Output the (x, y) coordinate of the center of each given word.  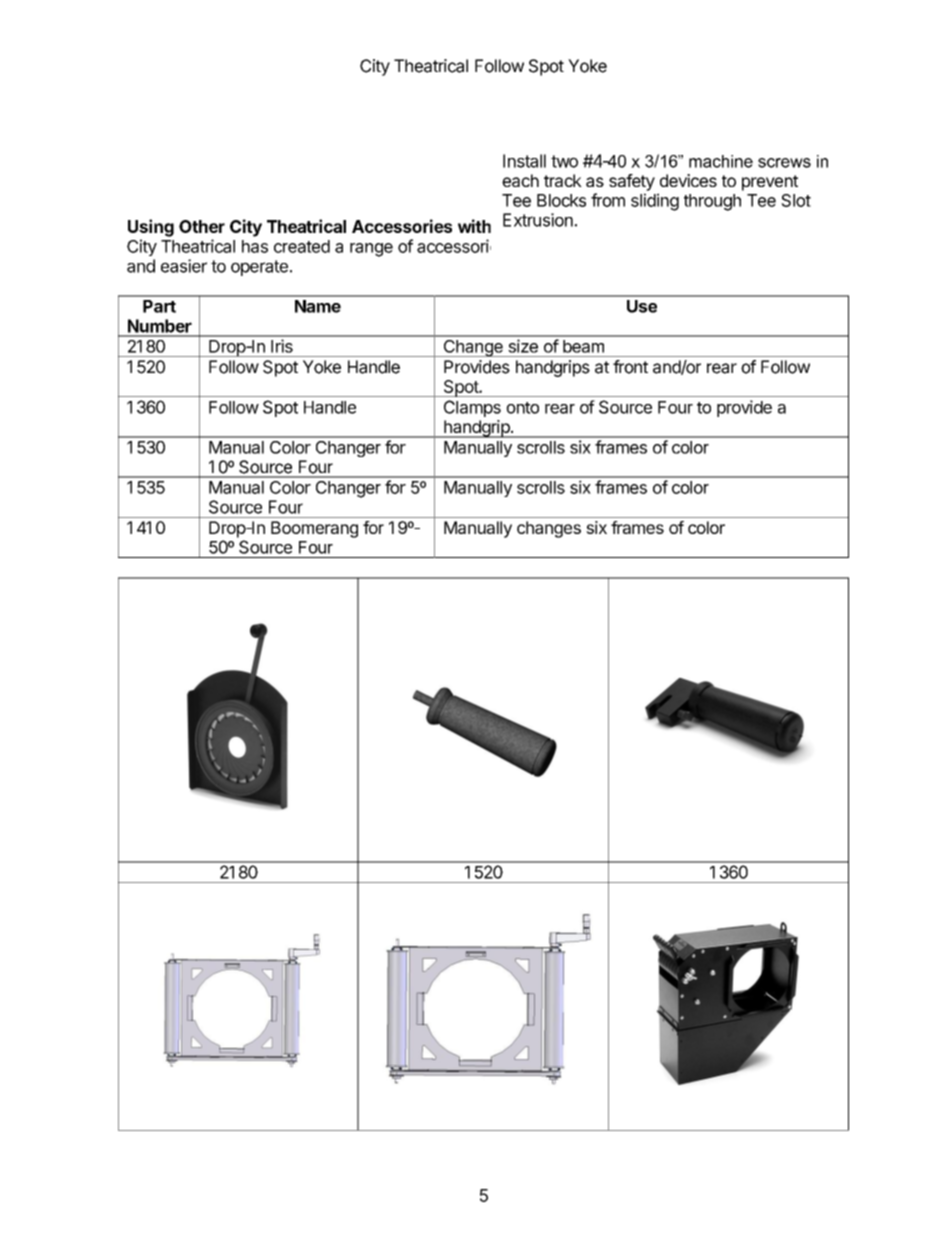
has (255, 246)
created (302, 246)
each (520, 180)
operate (259, 268)
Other (202, 226)
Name (318, 306)
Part (159, 306)
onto (522, 408)
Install (524, 161)
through (712, 202)
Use (642, 306)
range (371, 250)
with (474, 226)
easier (184, 266)
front (630, 367)
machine (721, 161)
